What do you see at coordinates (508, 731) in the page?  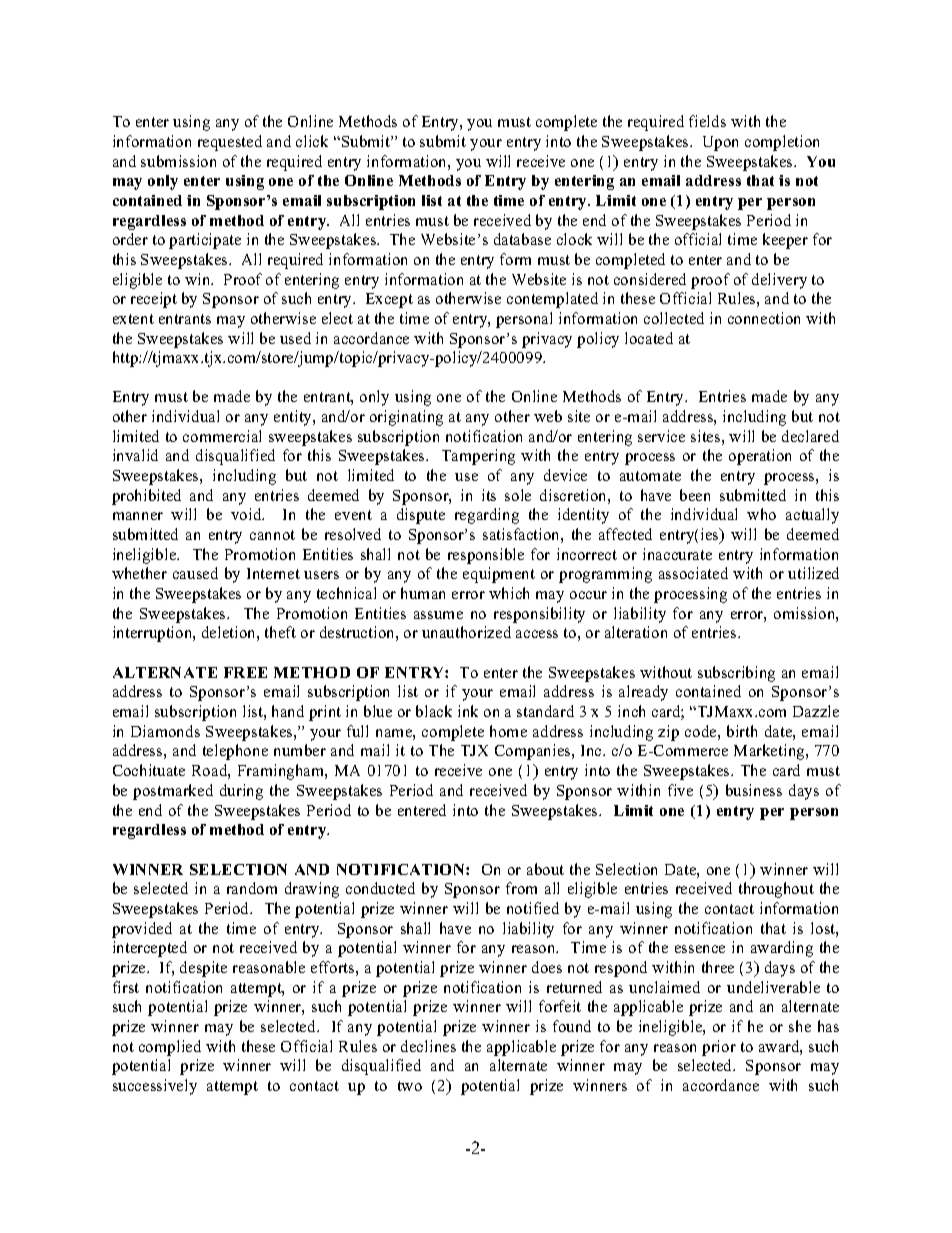 I see `home` at bounding box center [508, 731].
